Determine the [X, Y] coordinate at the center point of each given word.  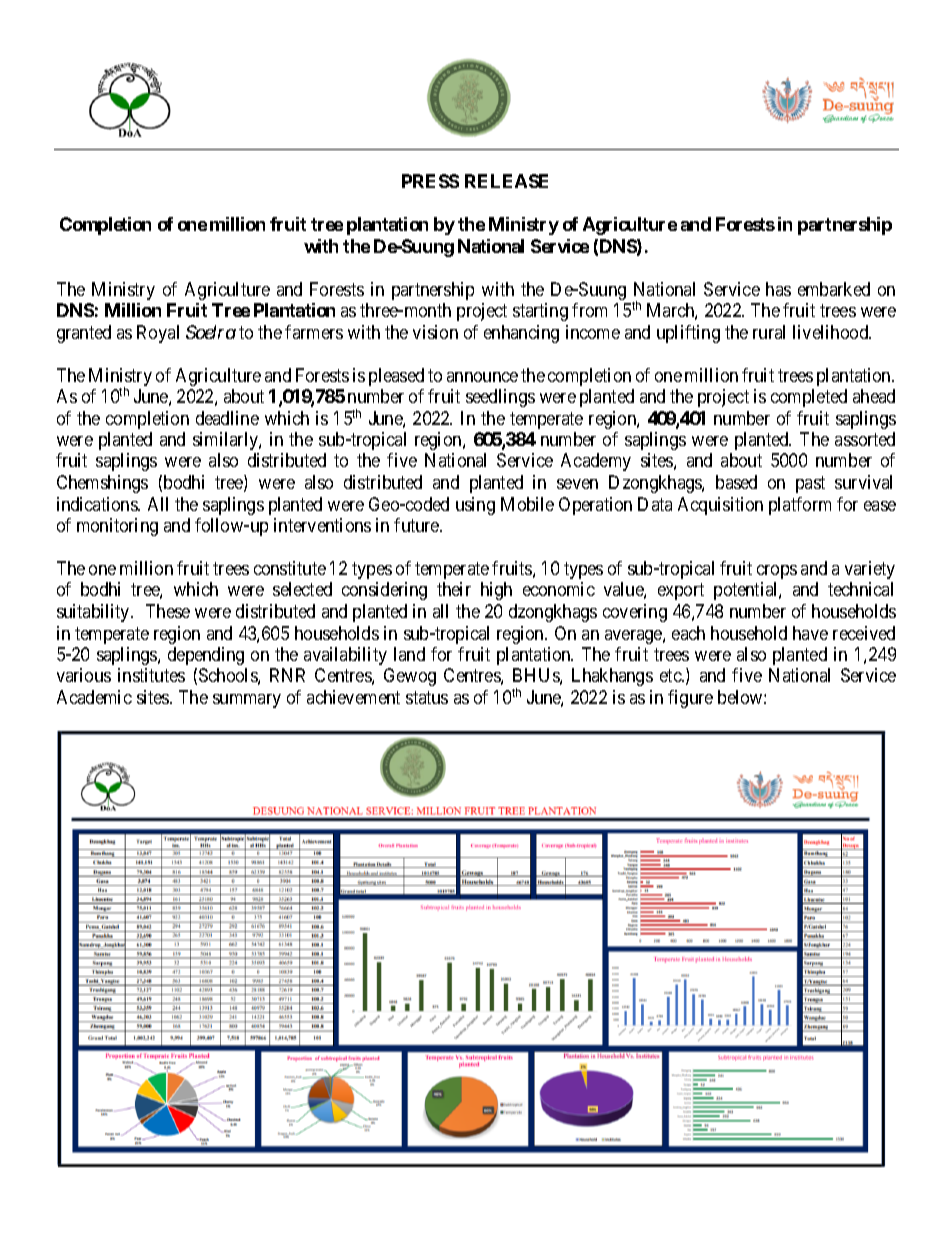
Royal [158, 334]
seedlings [500, 398]
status [427, 697]
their [454, 589]
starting [540, 312]
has [778, 289]
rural [769, 332]
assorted [865, 439]
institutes [151, 675]
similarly [226, 441]
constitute [290, 568]
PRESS [430, 181]
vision [435, 332]
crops [777, 572]
